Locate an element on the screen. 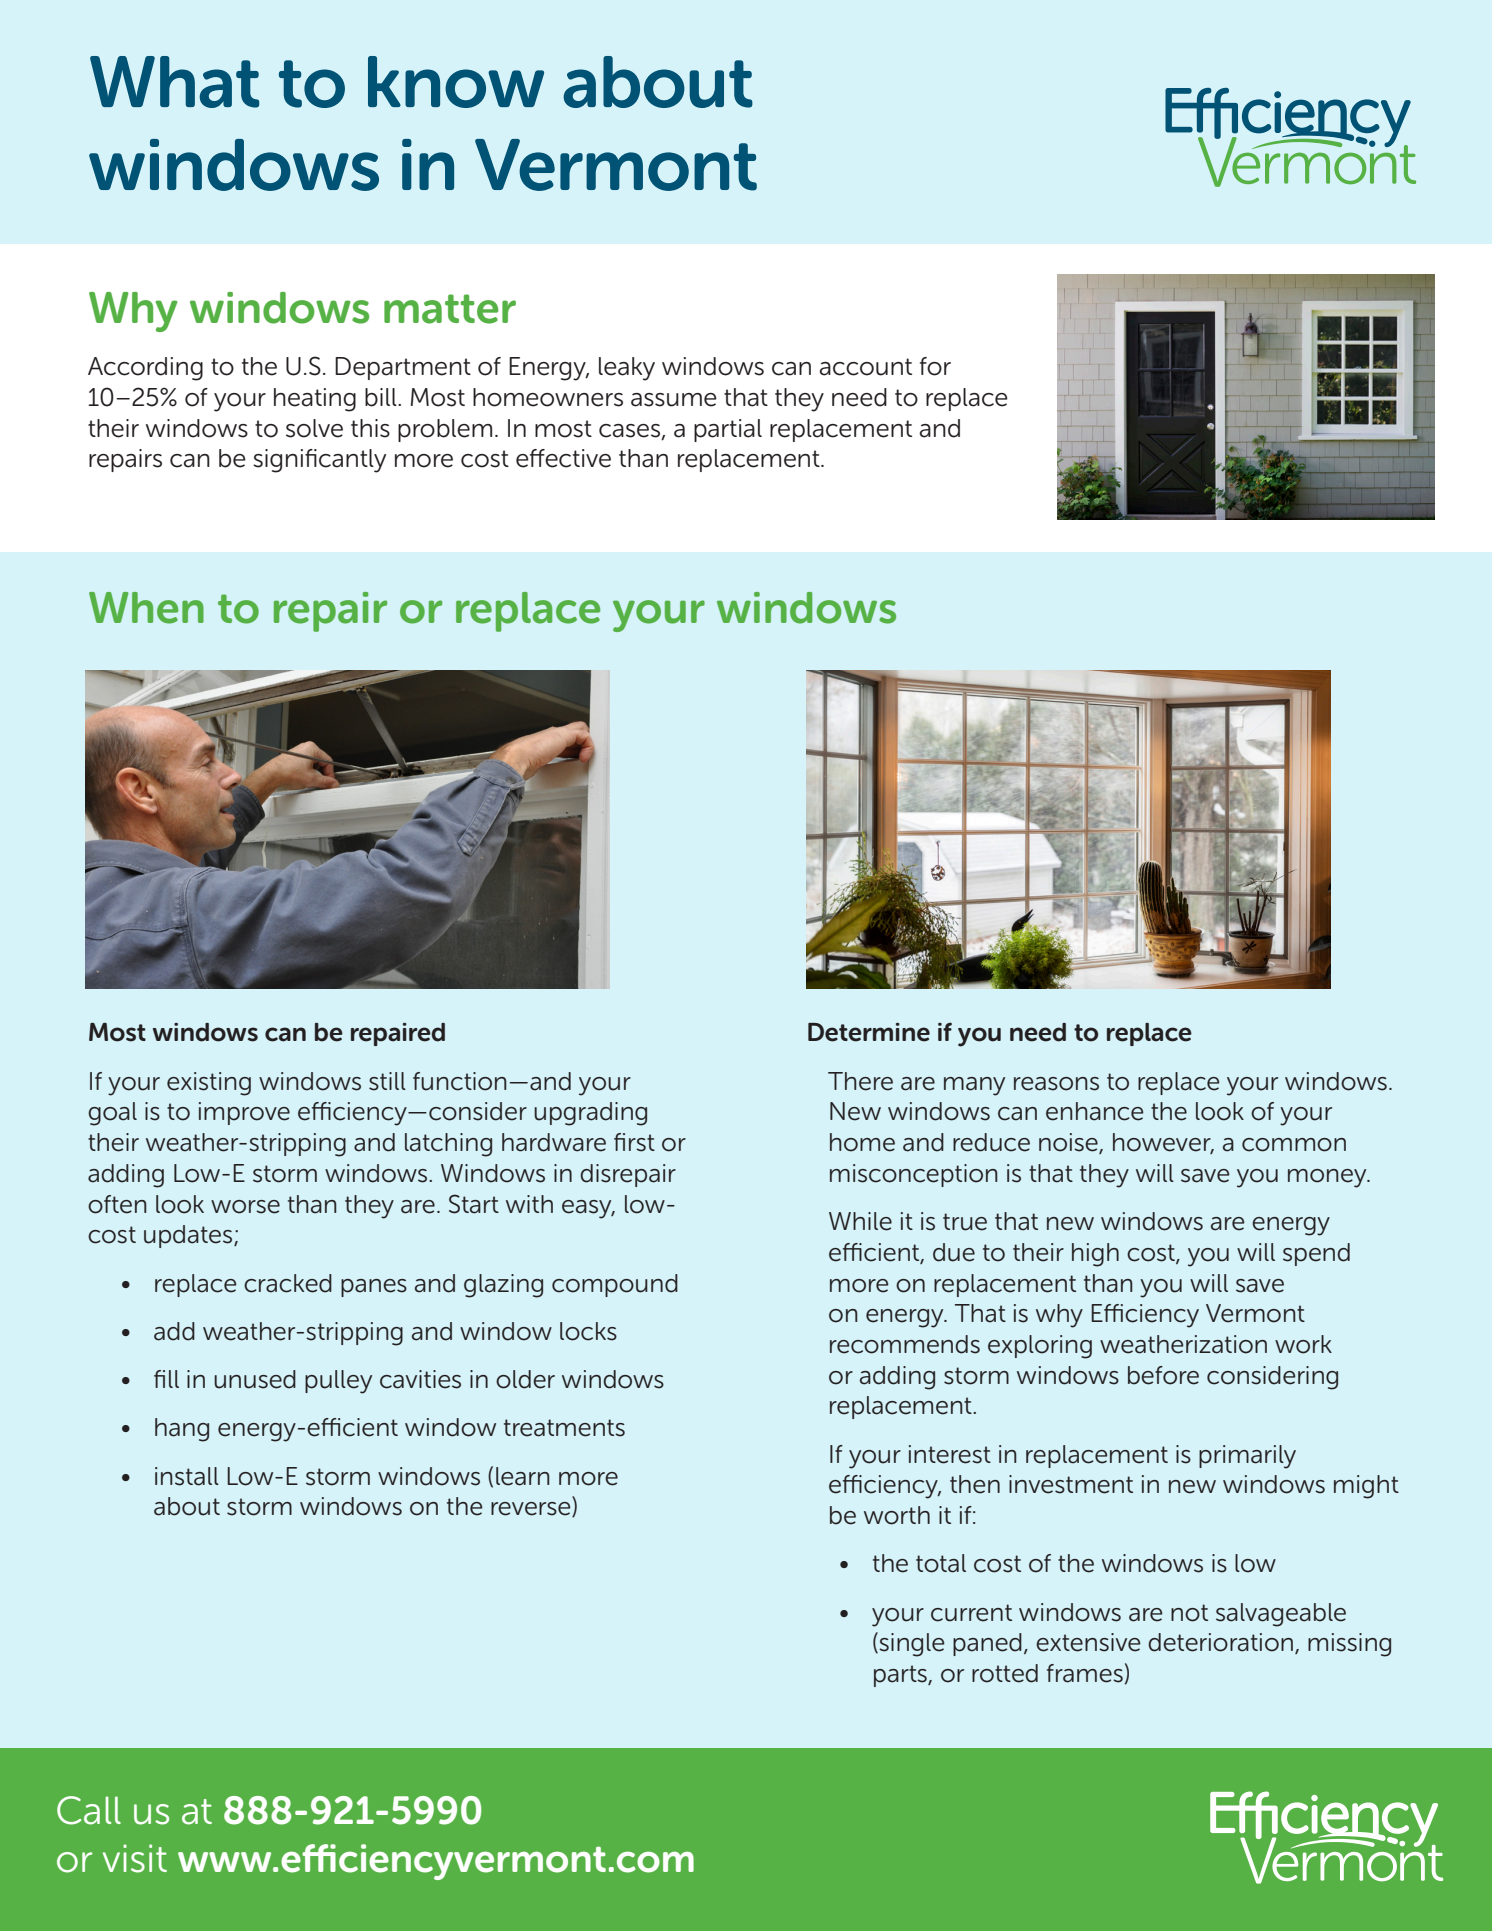 The height and width of the screenshot is (1931, 1492). spend is located at coordinates (1316, 1254).
